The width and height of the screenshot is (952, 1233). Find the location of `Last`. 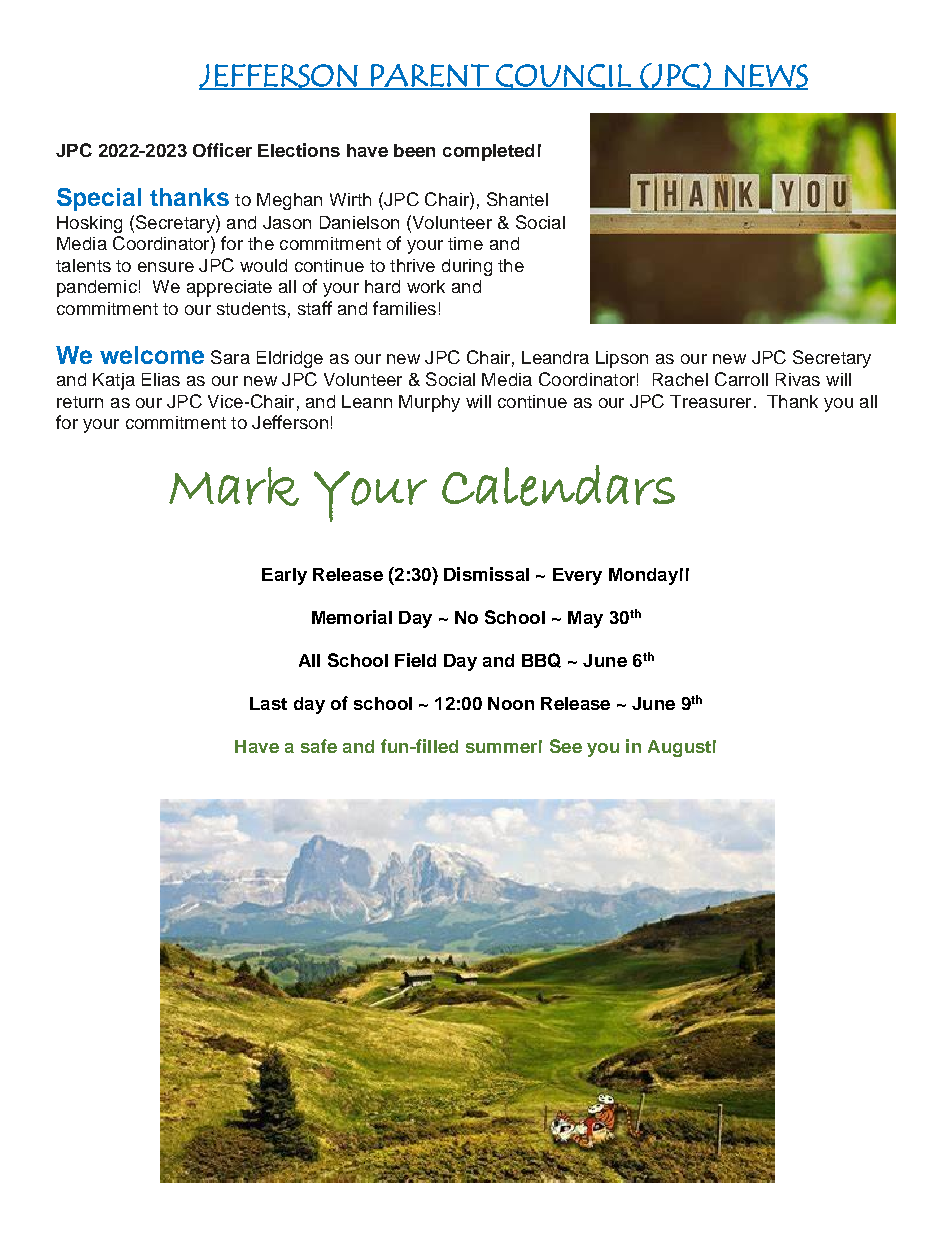

Last is located at coordinates (268, 703).
